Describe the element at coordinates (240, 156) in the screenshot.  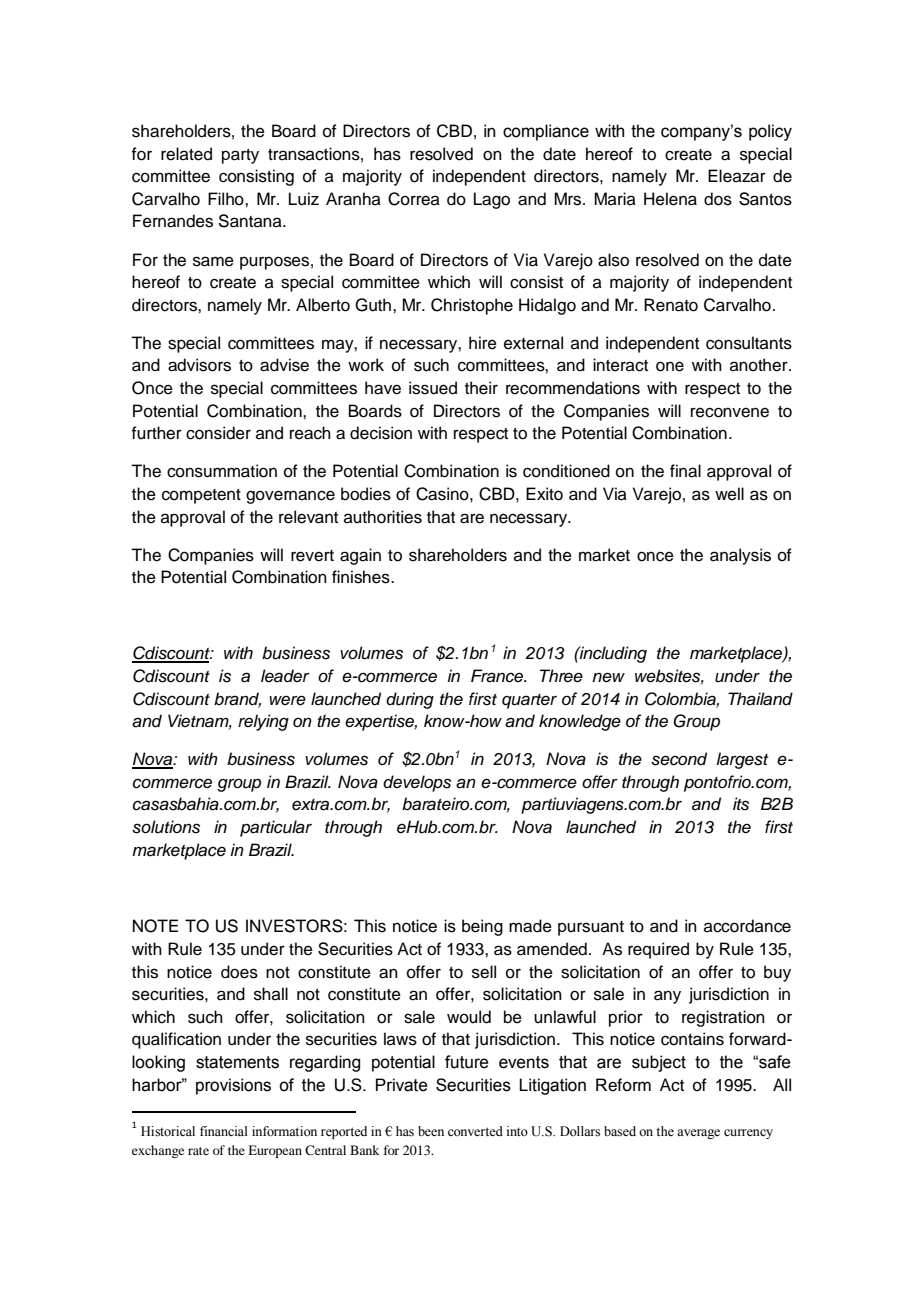
I see `party` at that location.
